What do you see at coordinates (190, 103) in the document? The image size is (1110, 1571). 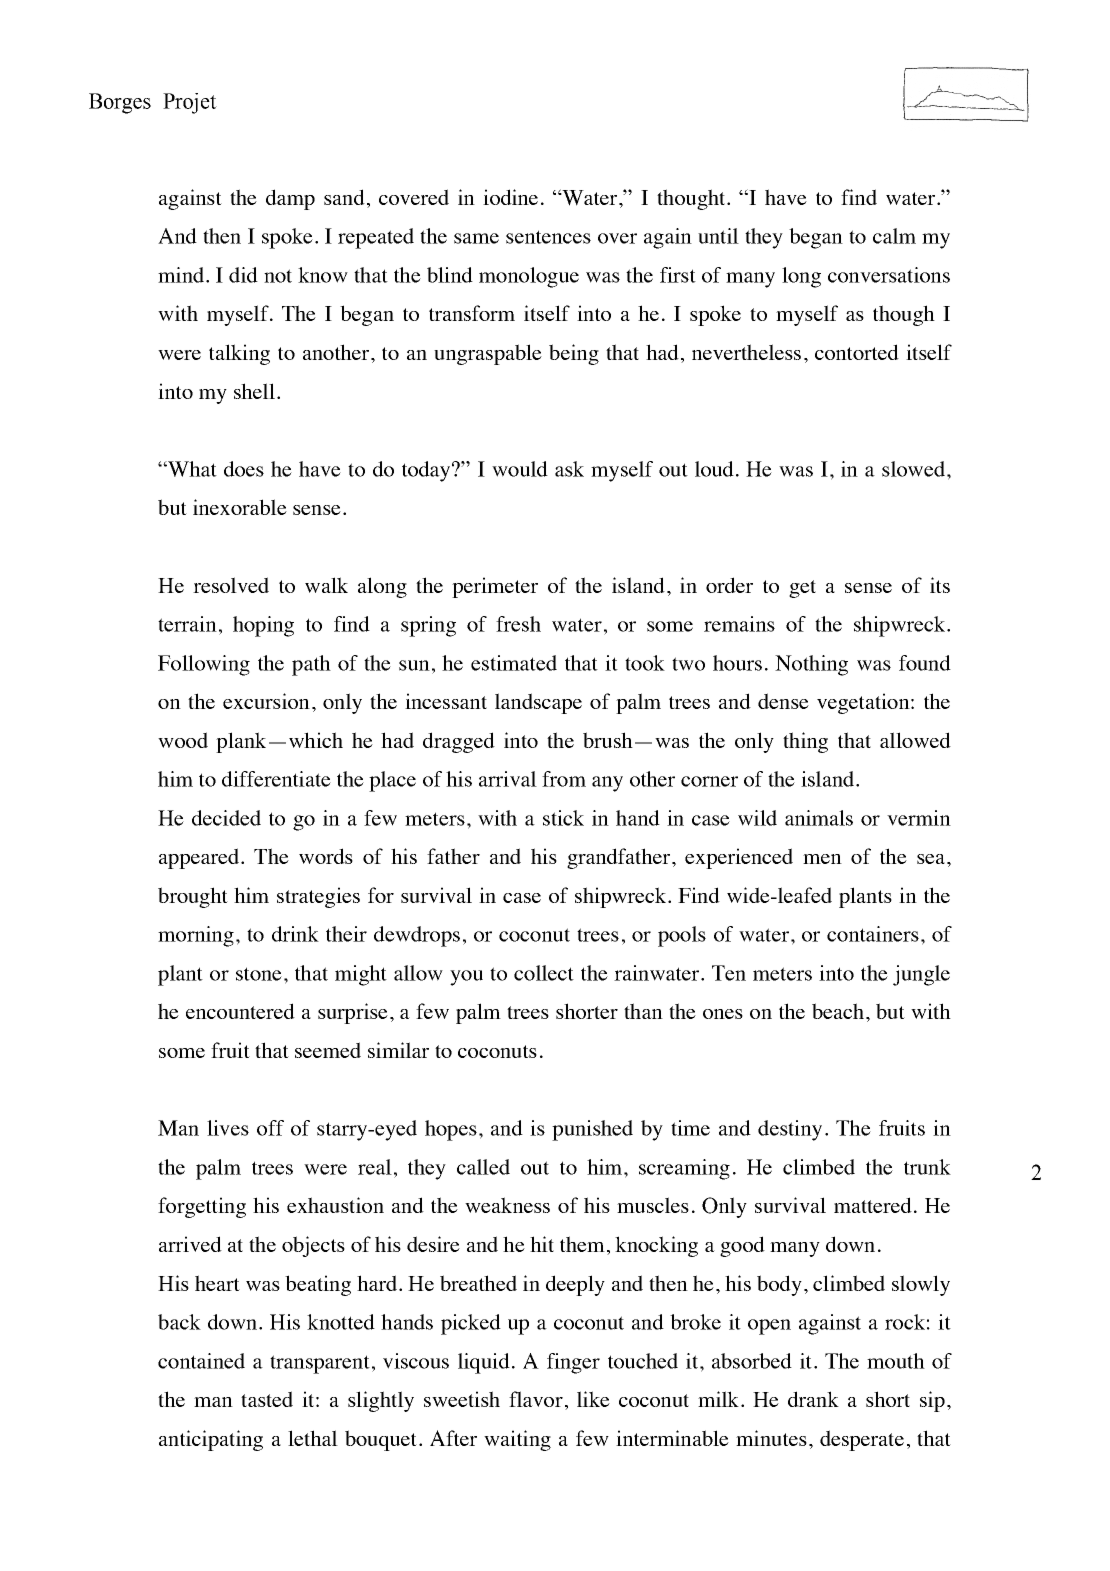 I see `Projet` at bounding box center [190, 103].
